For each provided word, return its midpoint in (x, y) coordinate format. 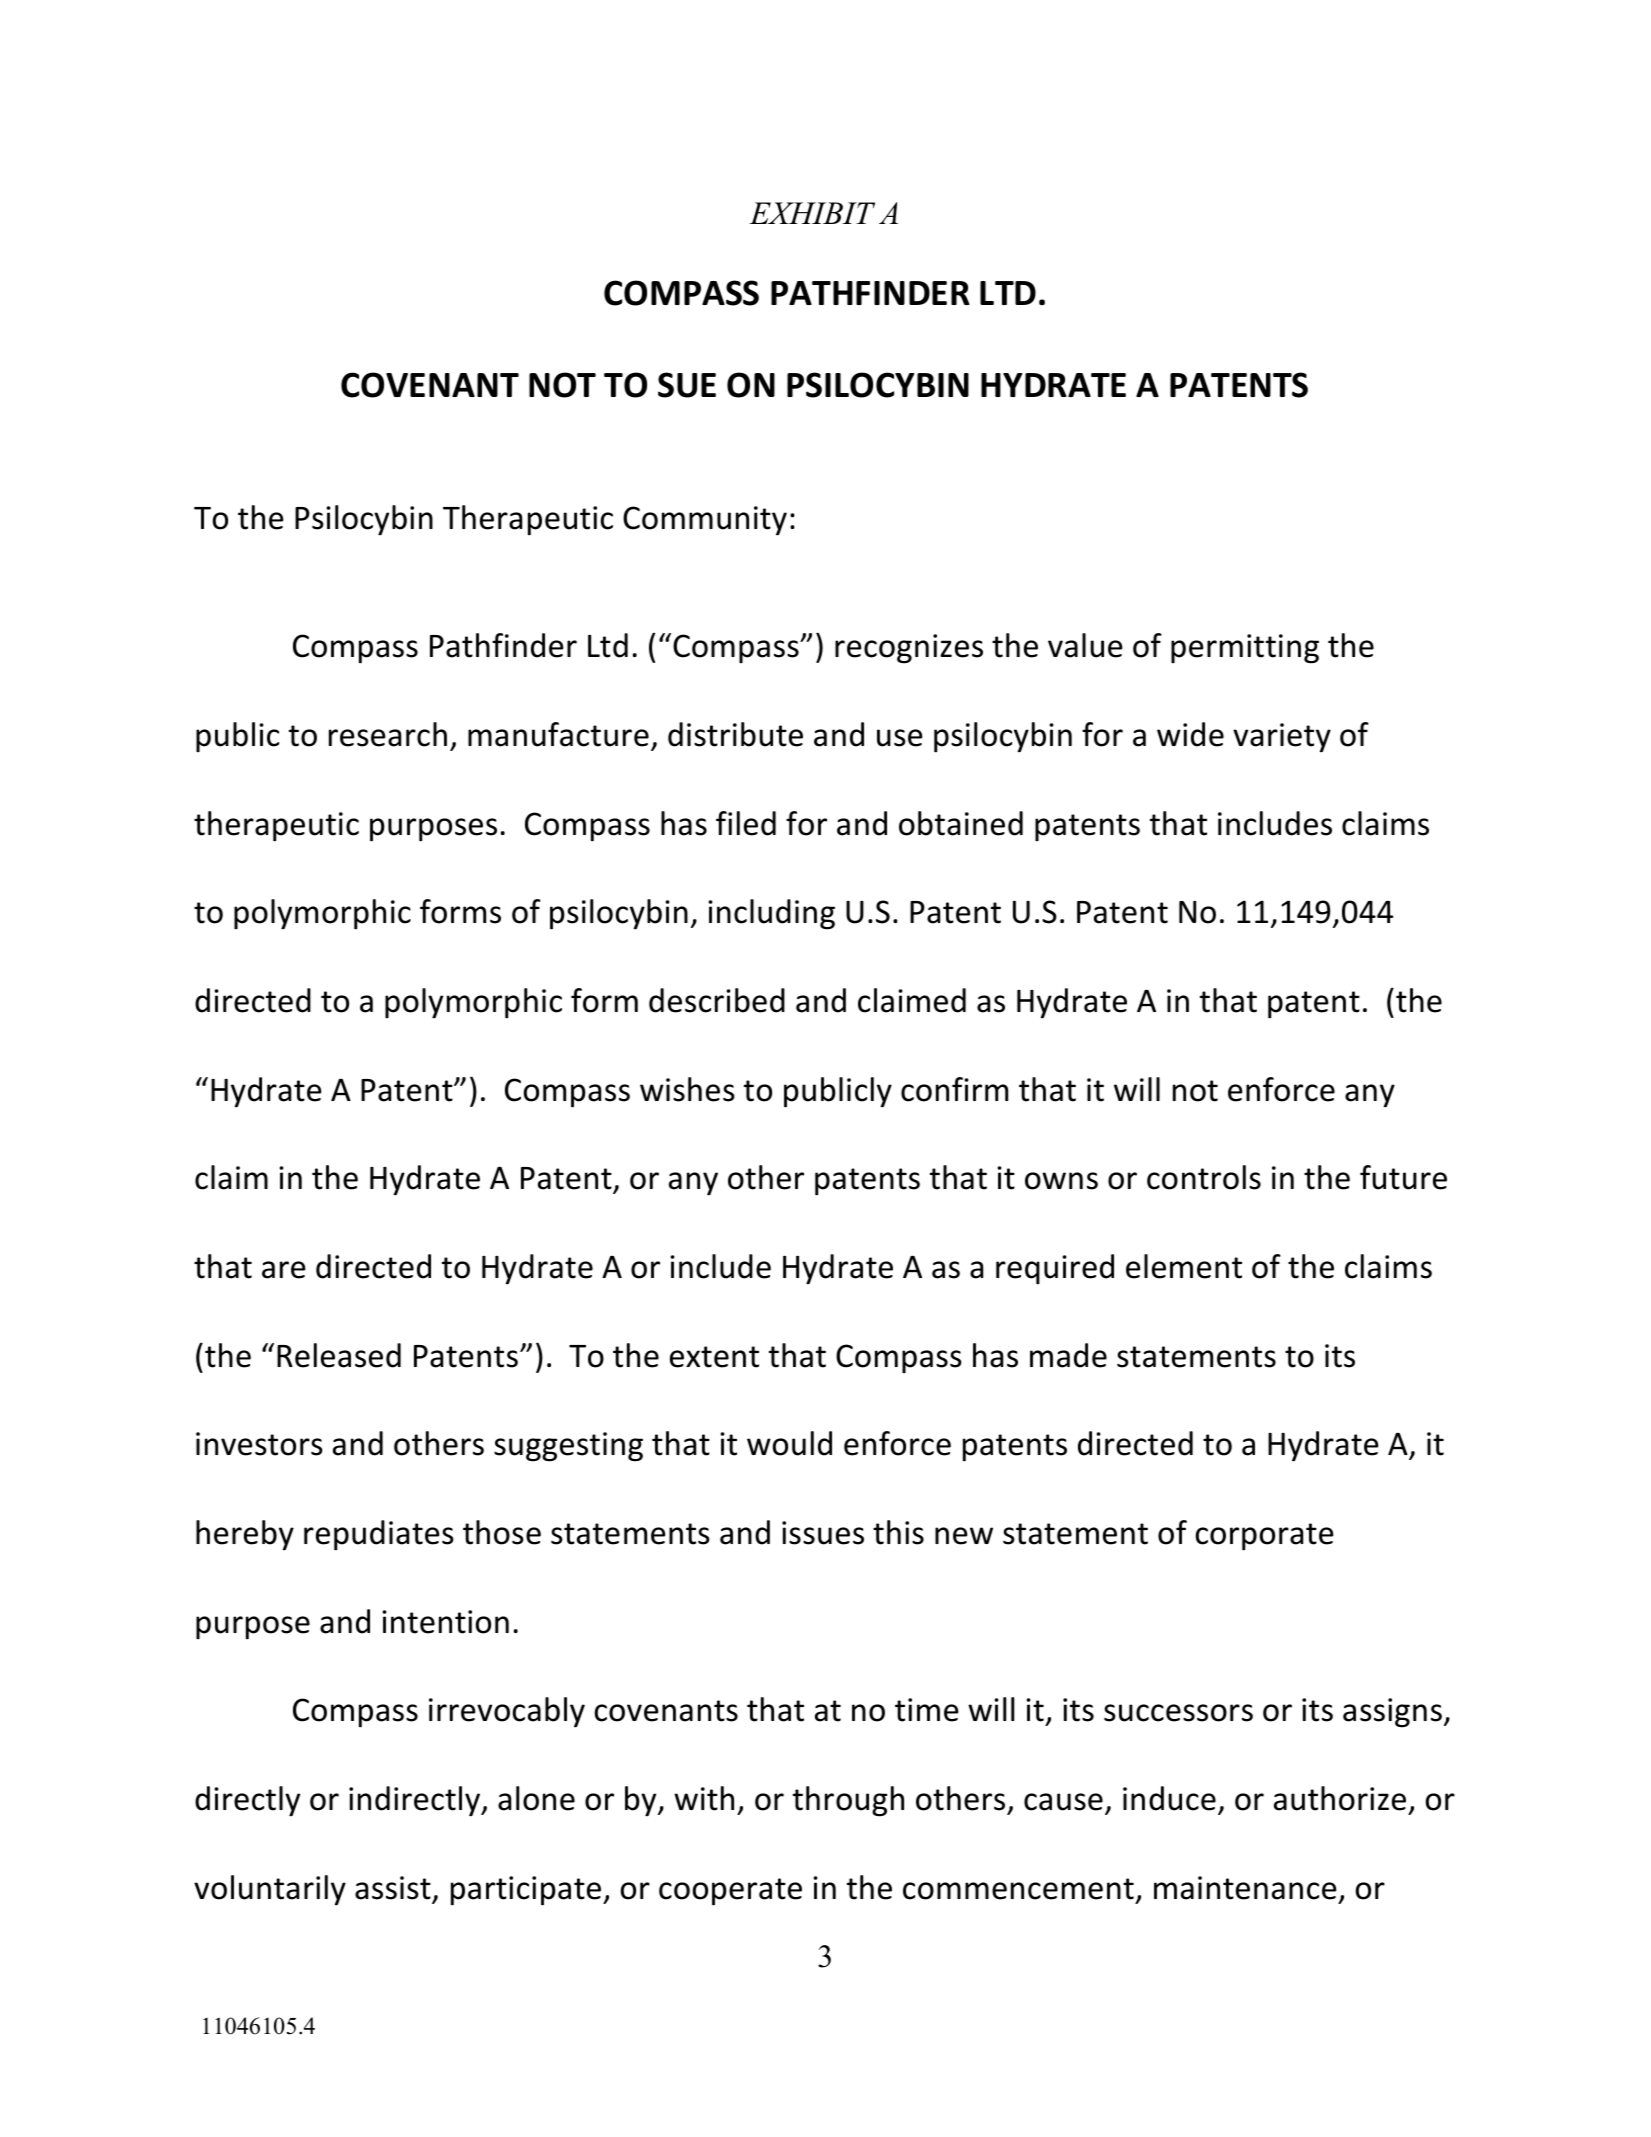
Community (705, 521)
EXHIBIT (812, 213)
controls (1204, 1177)
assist (393, 1888)
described (717, 1000)
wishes (687, 1089)
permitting (1245, 649)
